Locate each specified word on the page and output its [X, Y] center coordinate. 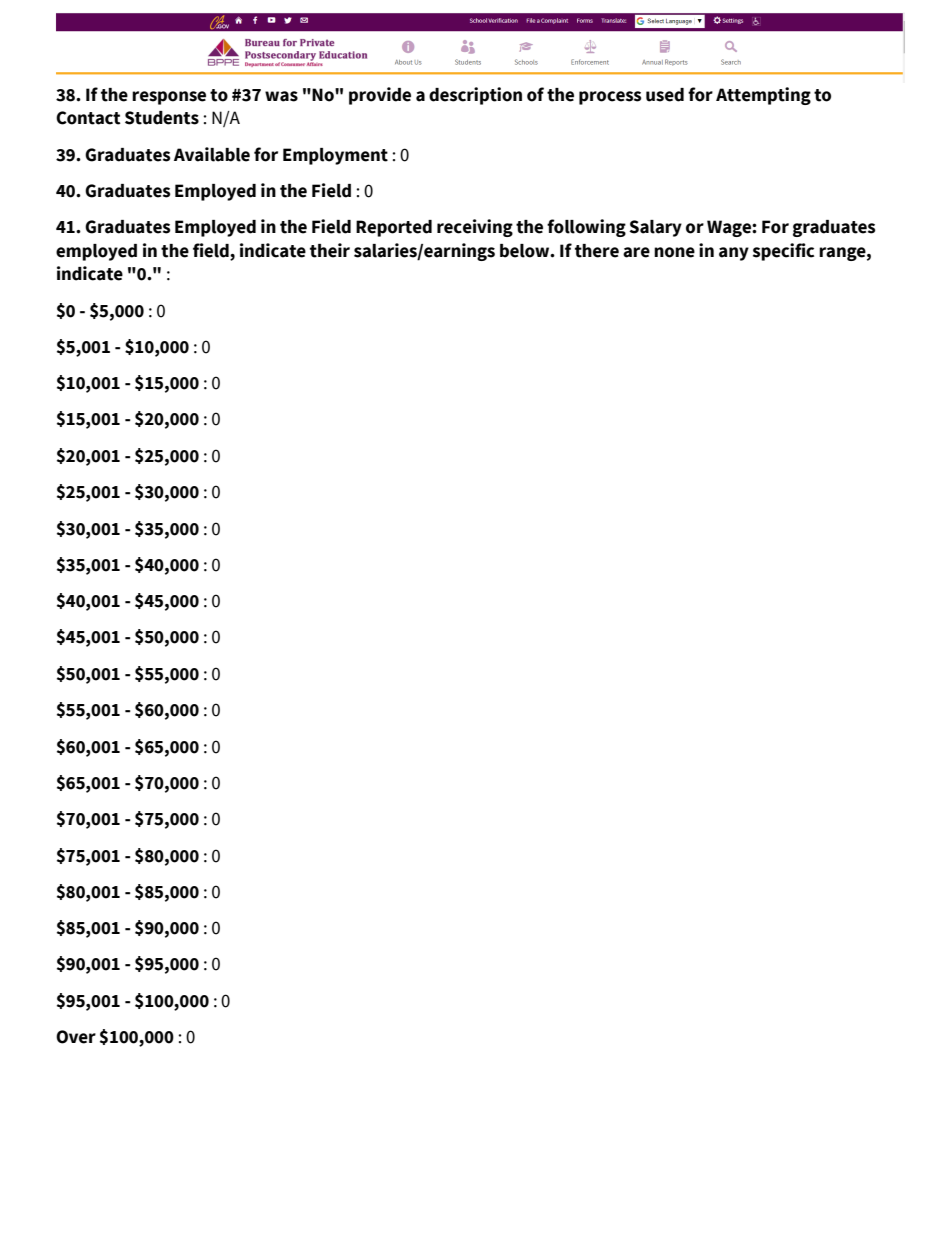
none [674, 252]
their [330, 250]
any [734, 254]
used [665, 95]
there [597, 251]
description [475, 96]
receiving [475, 228]
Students [162, 118]
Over [76, 1037]
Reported [394, 228]
